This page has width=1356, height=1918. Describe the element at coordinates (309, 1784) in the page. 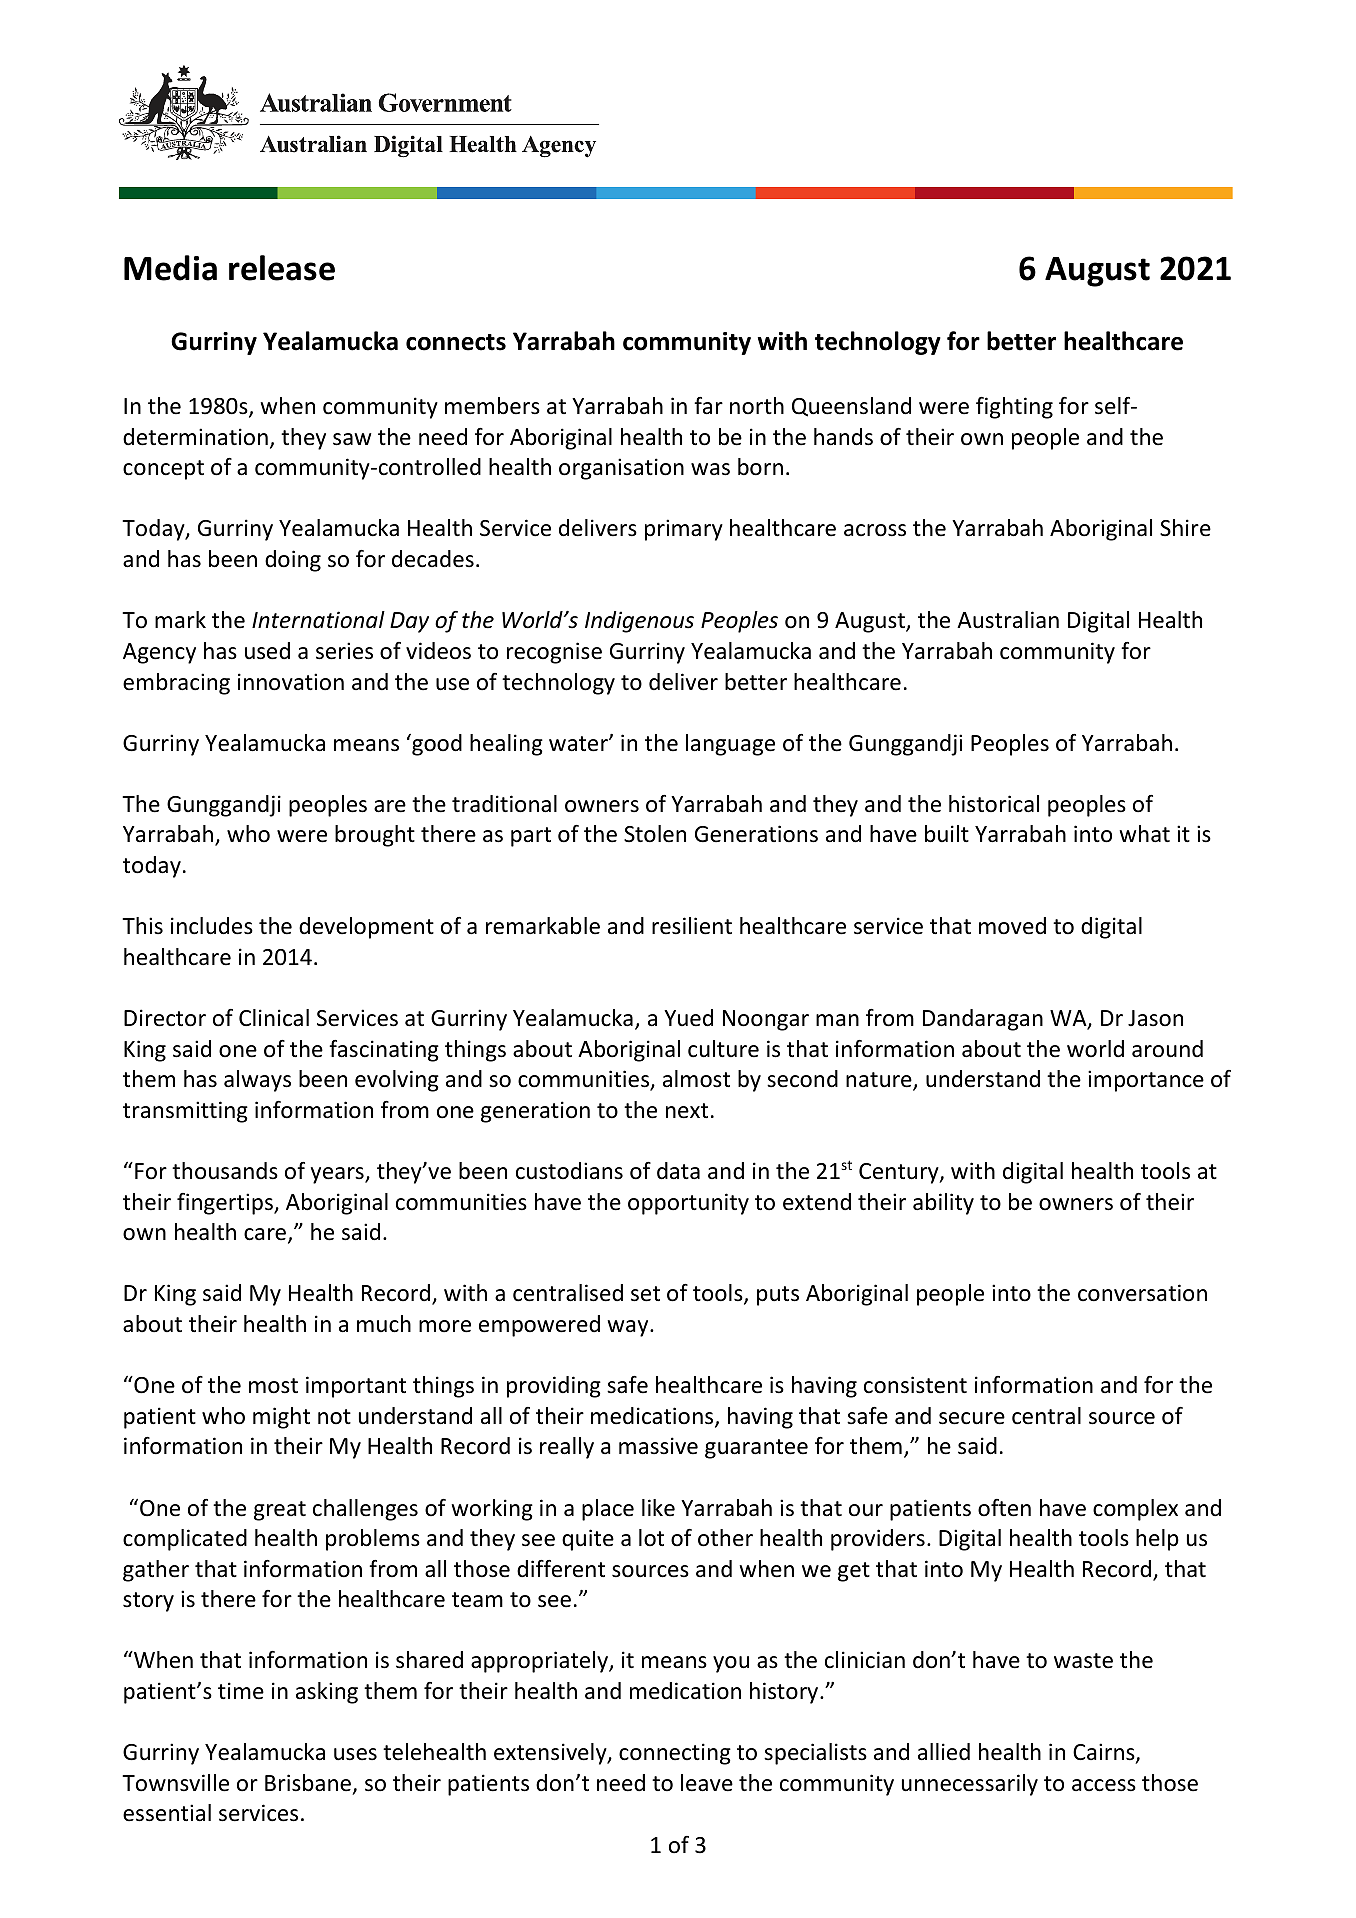

I see `Brisbane` at that location.
